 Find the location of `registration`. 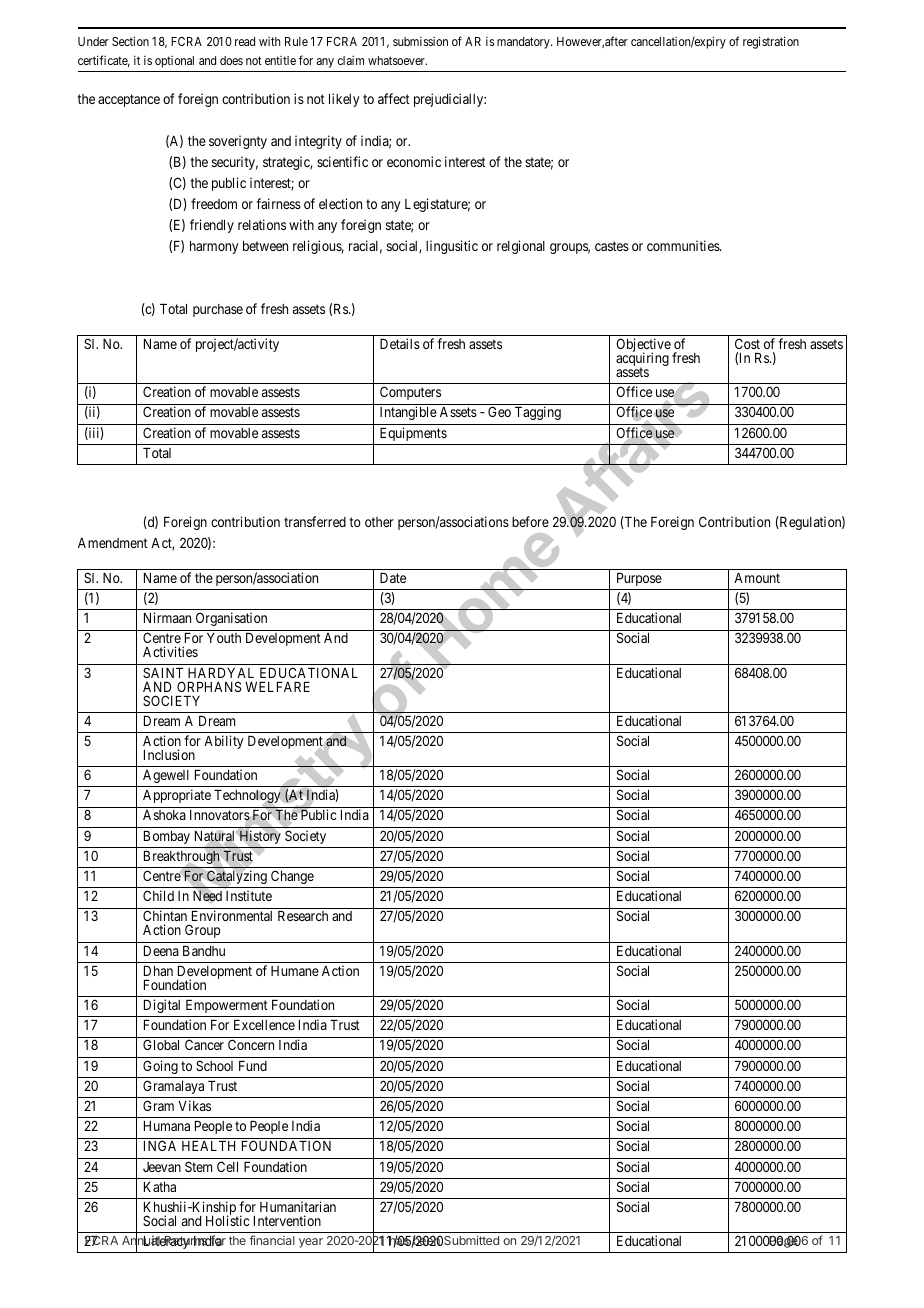

registration is located at coordinates (771, 42).
